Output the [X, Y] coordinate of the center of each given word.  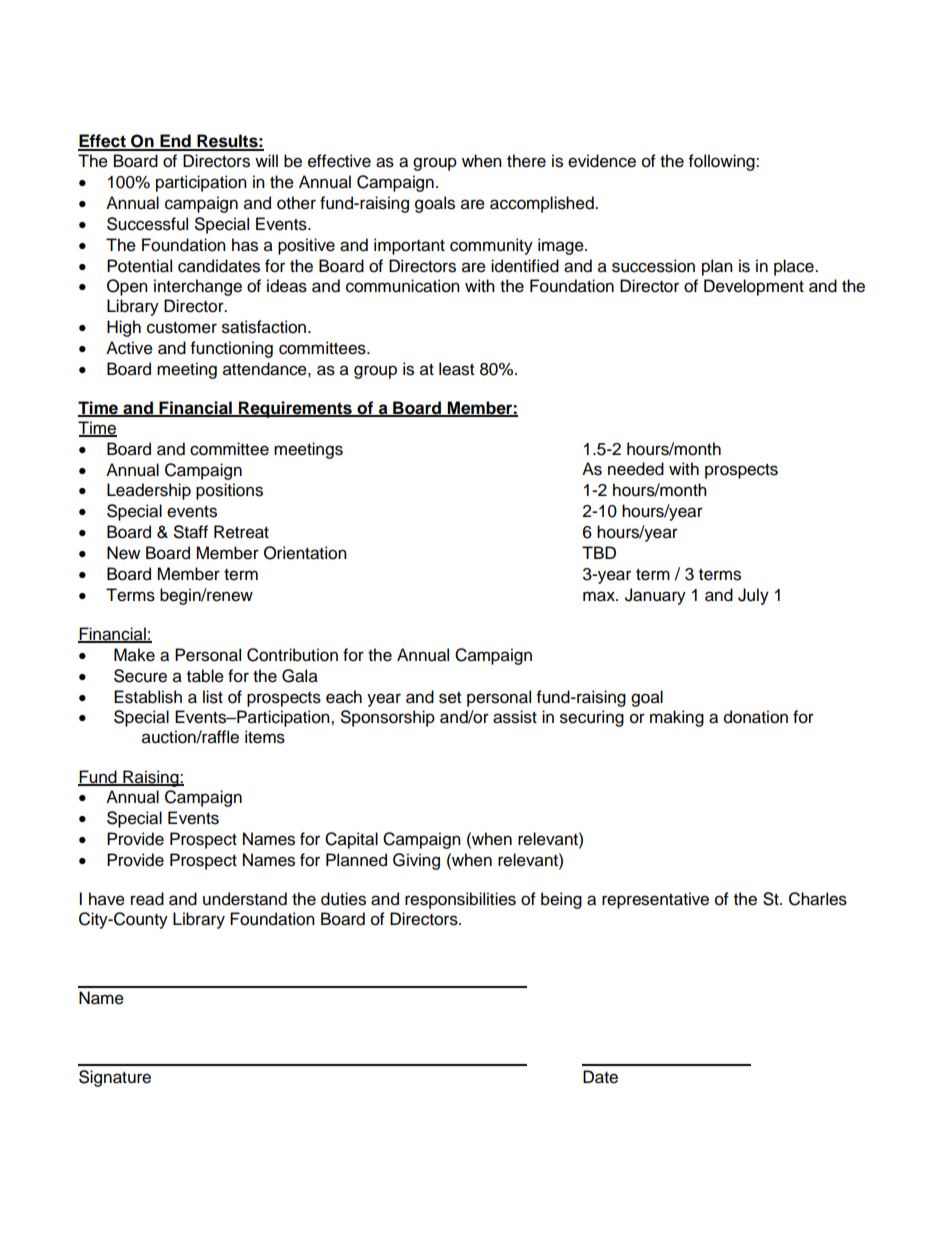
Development [754, 287]
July [753, 596]
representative [655, 900]
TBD [599, 552]
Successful [147, 224]
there [526, 161]
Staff [191, 532]
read [147, 899]
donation [756, 717]
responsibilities [460, 900]
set [450, 698]
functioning [232, 349]
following [723, 162]
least [456, 369]
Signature [115, 1078]
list [213, 697]
